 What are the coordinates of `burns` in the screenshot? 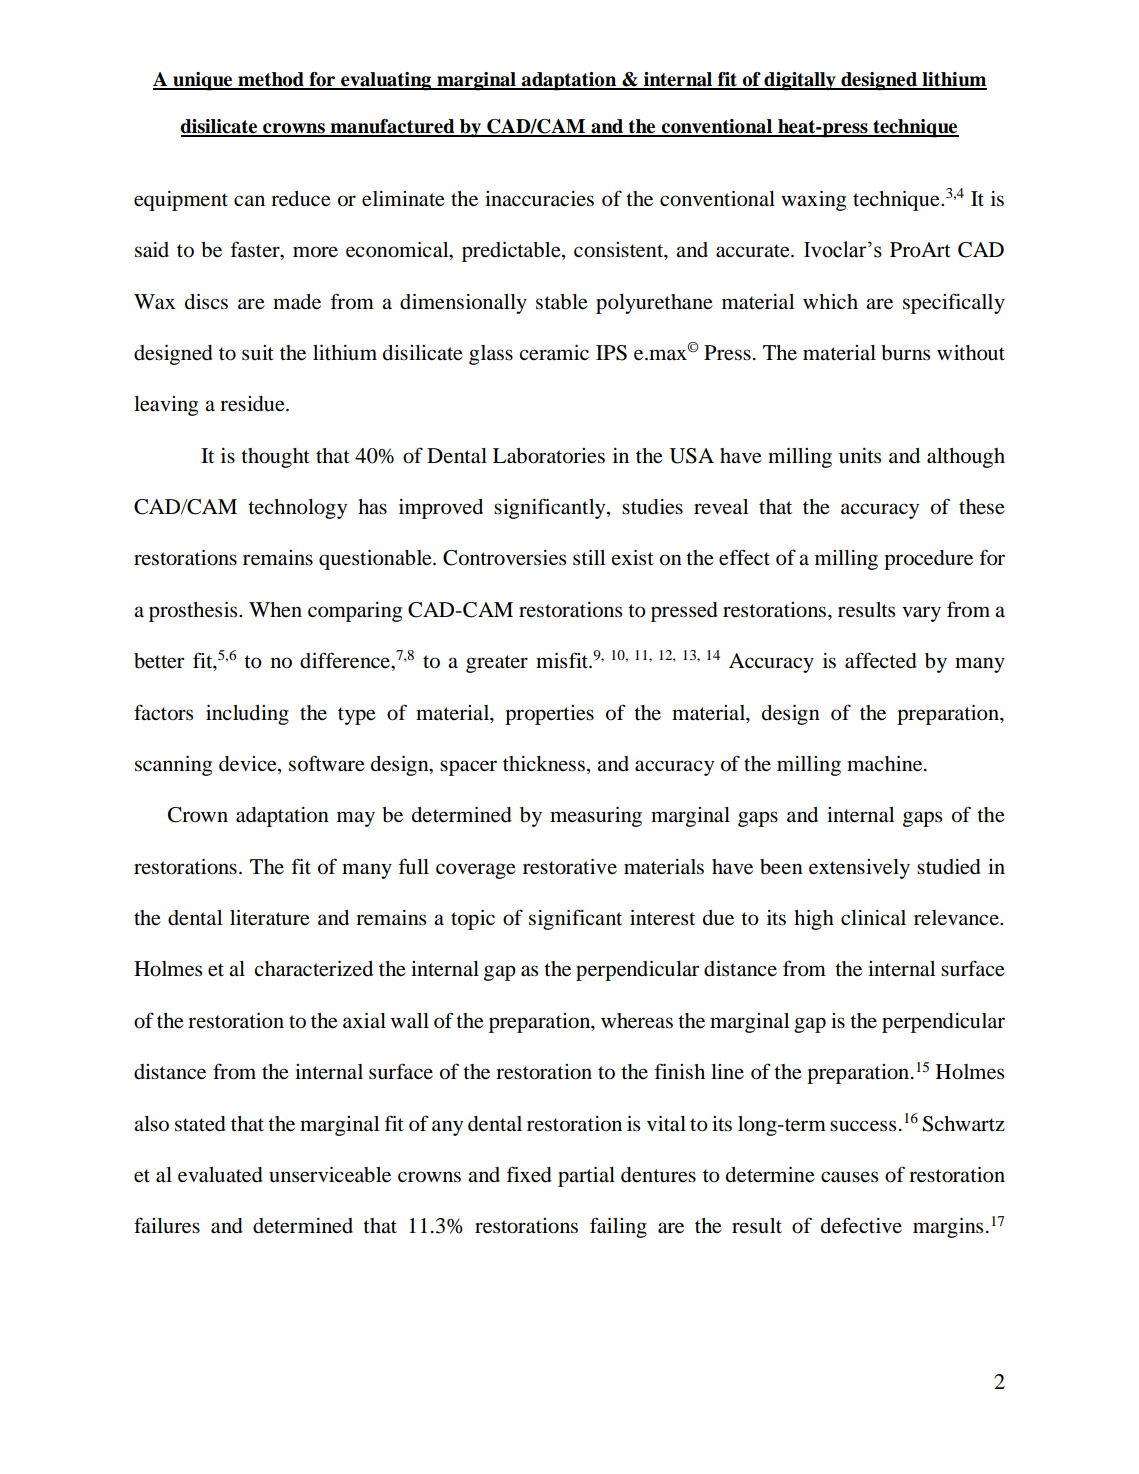 It's located at (905, 353).
